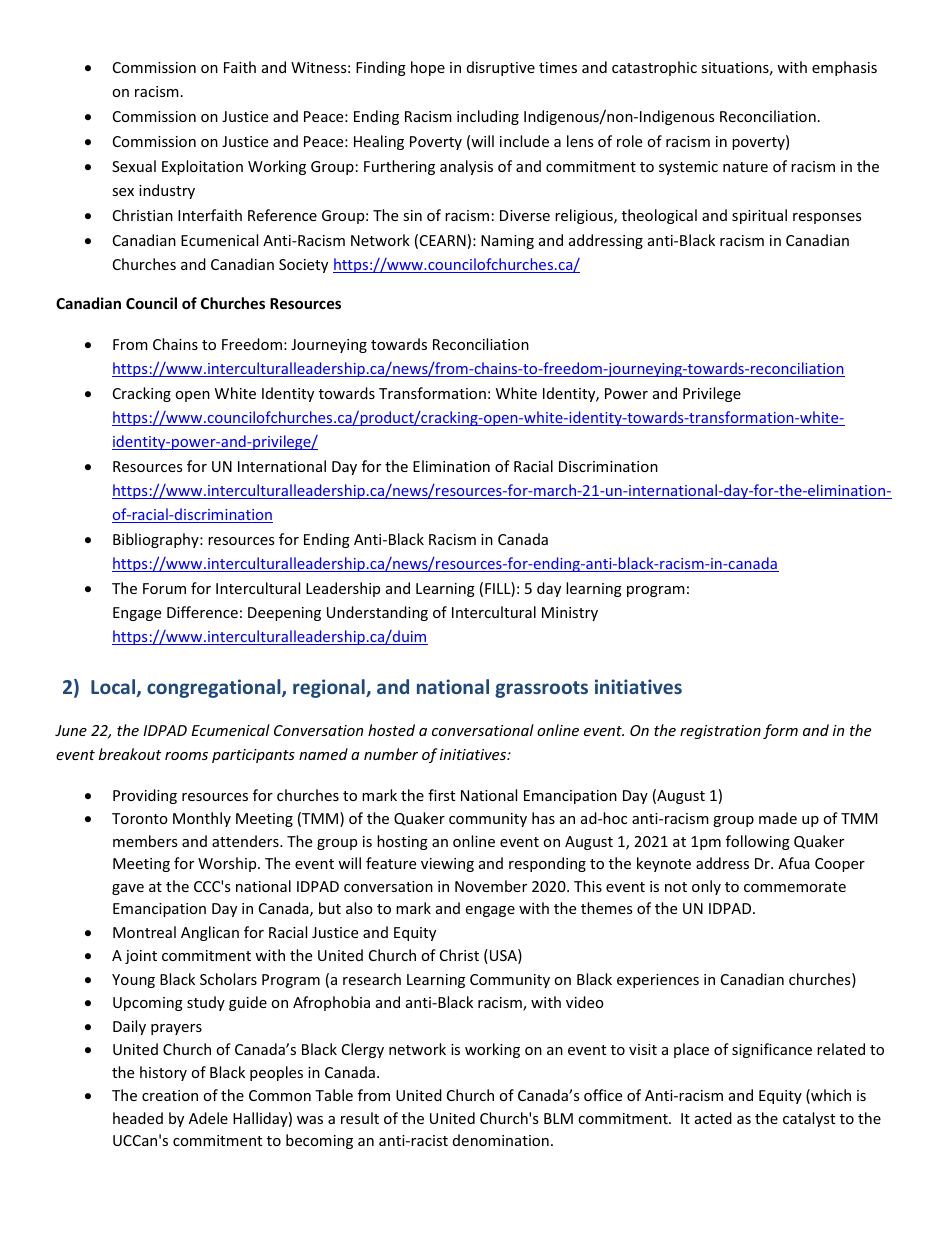 This image has width=952, height=1233. Describe the element at coordinates (164, 588) in the image. I see `Forum` at that location.
